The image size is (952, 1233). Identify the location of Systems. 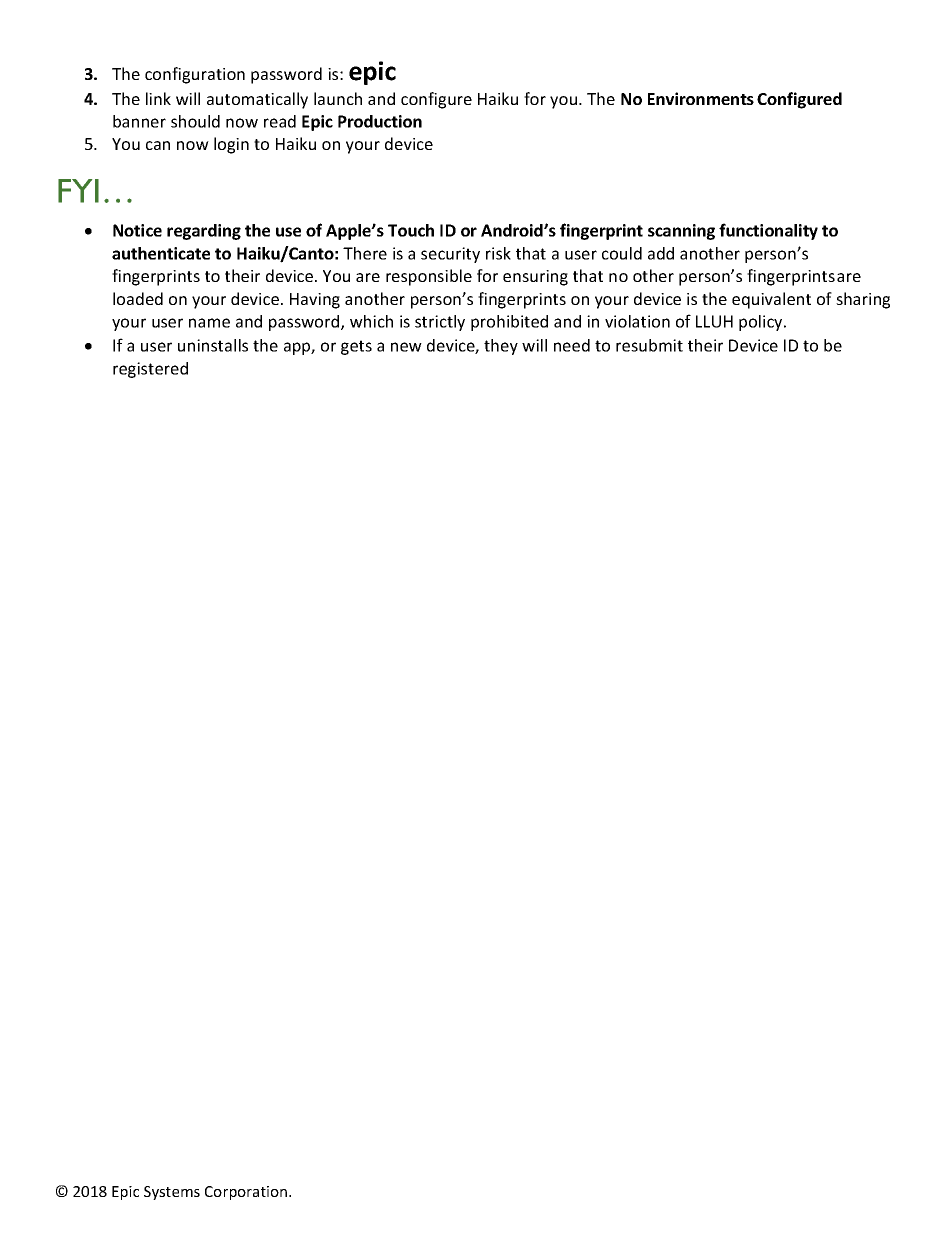
(172, 1193).
